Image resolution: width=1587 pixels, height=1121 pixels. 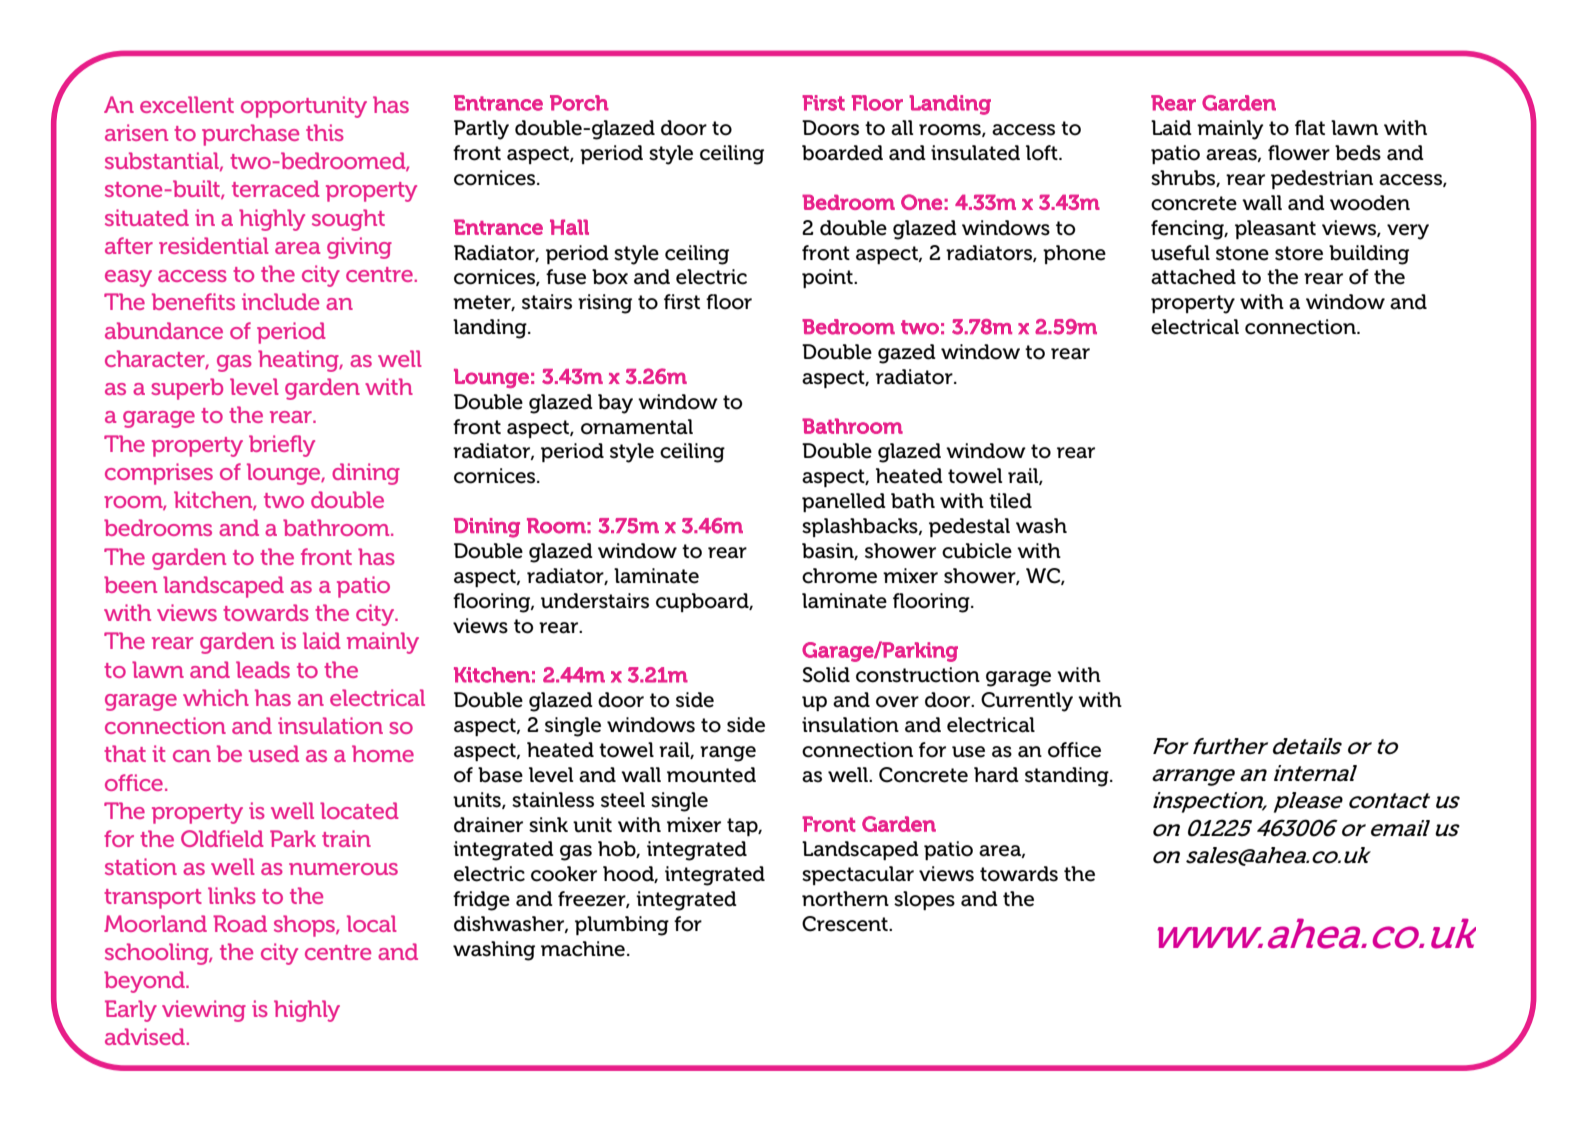 I want to click on cubicle, so click(x=977, y=551).
